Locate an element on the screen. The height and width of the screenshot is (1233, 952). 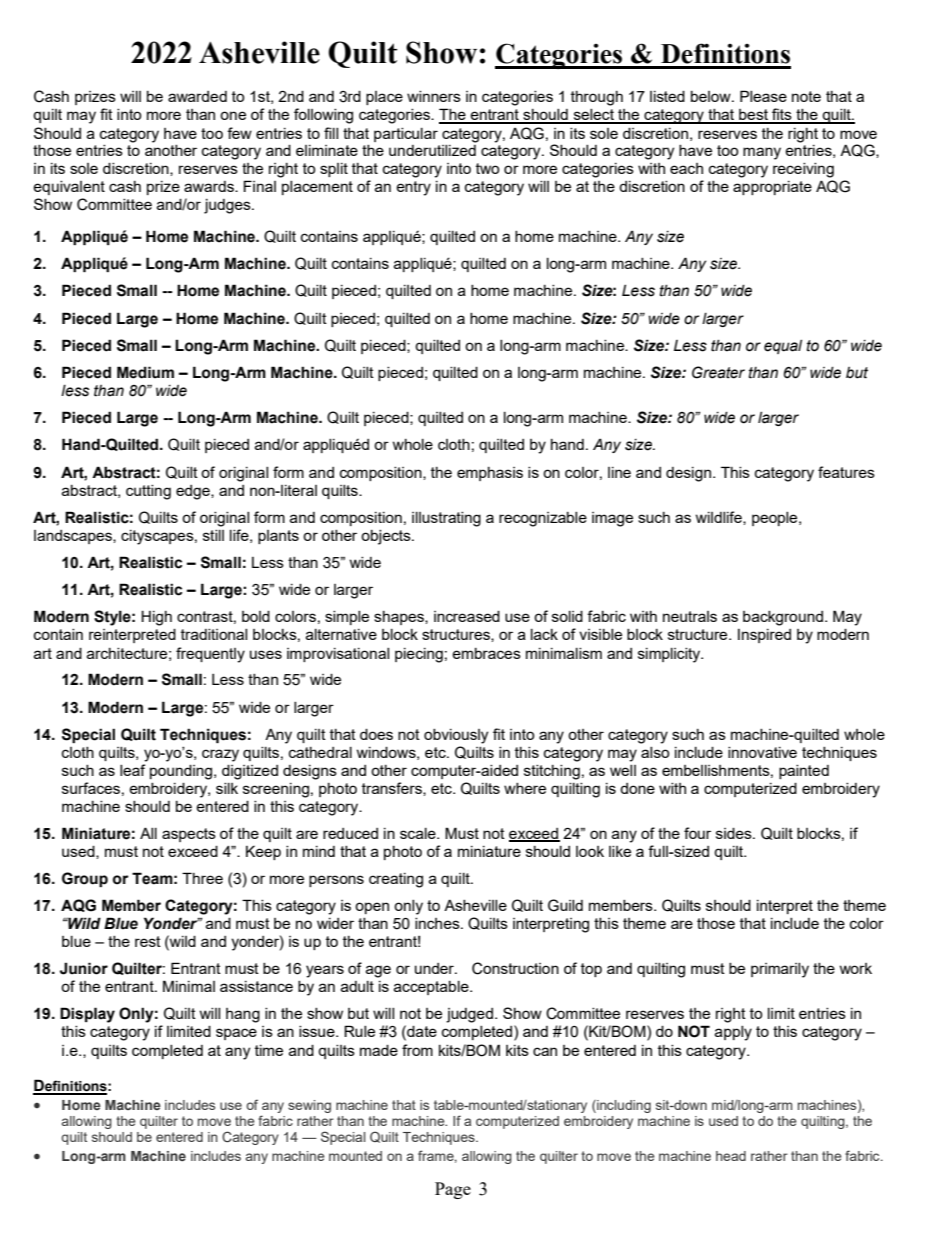
best is located at coordinates (753, 116).
